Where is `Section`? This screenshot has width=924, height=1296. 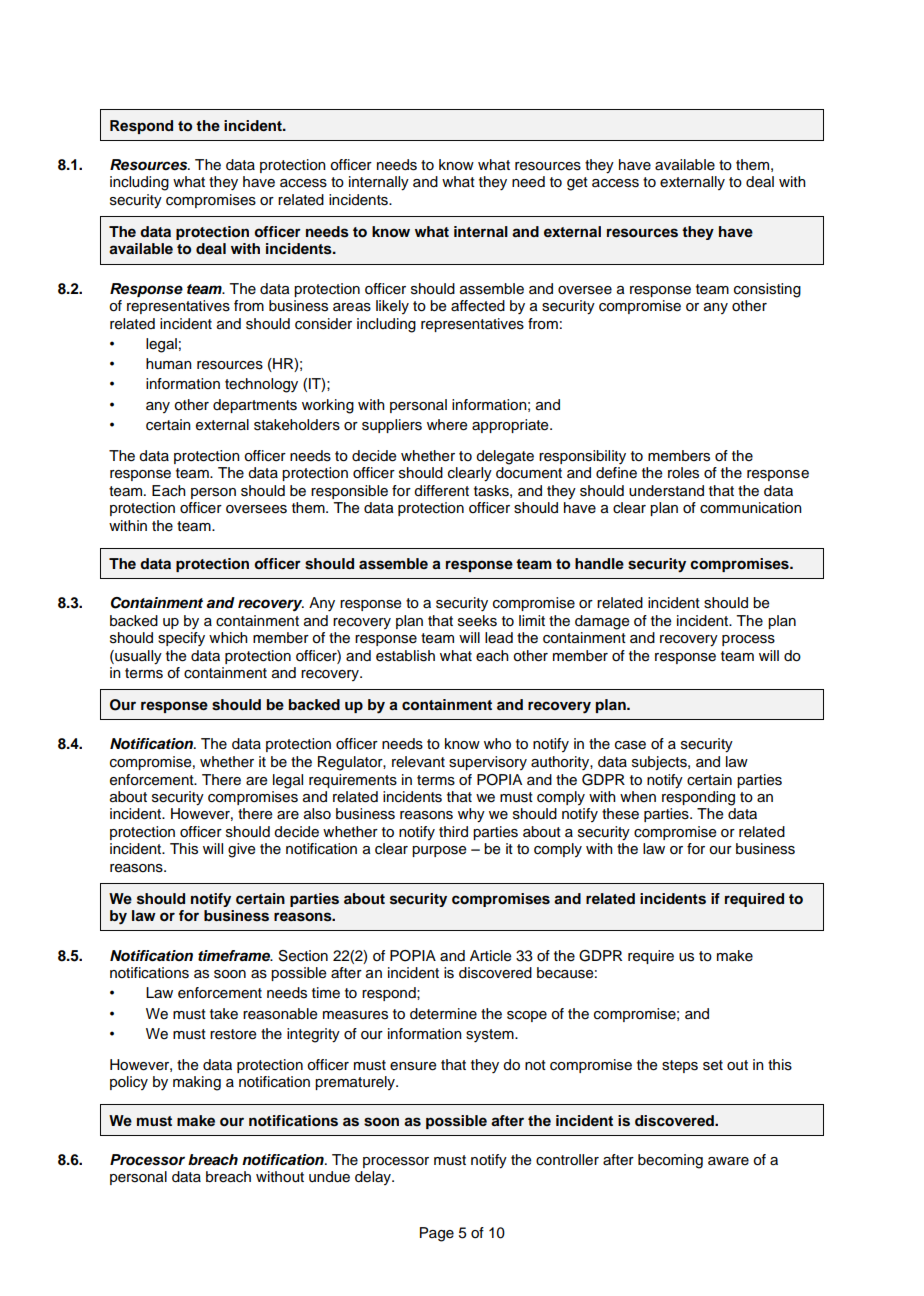 Section is located at coordinates (303, 956).
